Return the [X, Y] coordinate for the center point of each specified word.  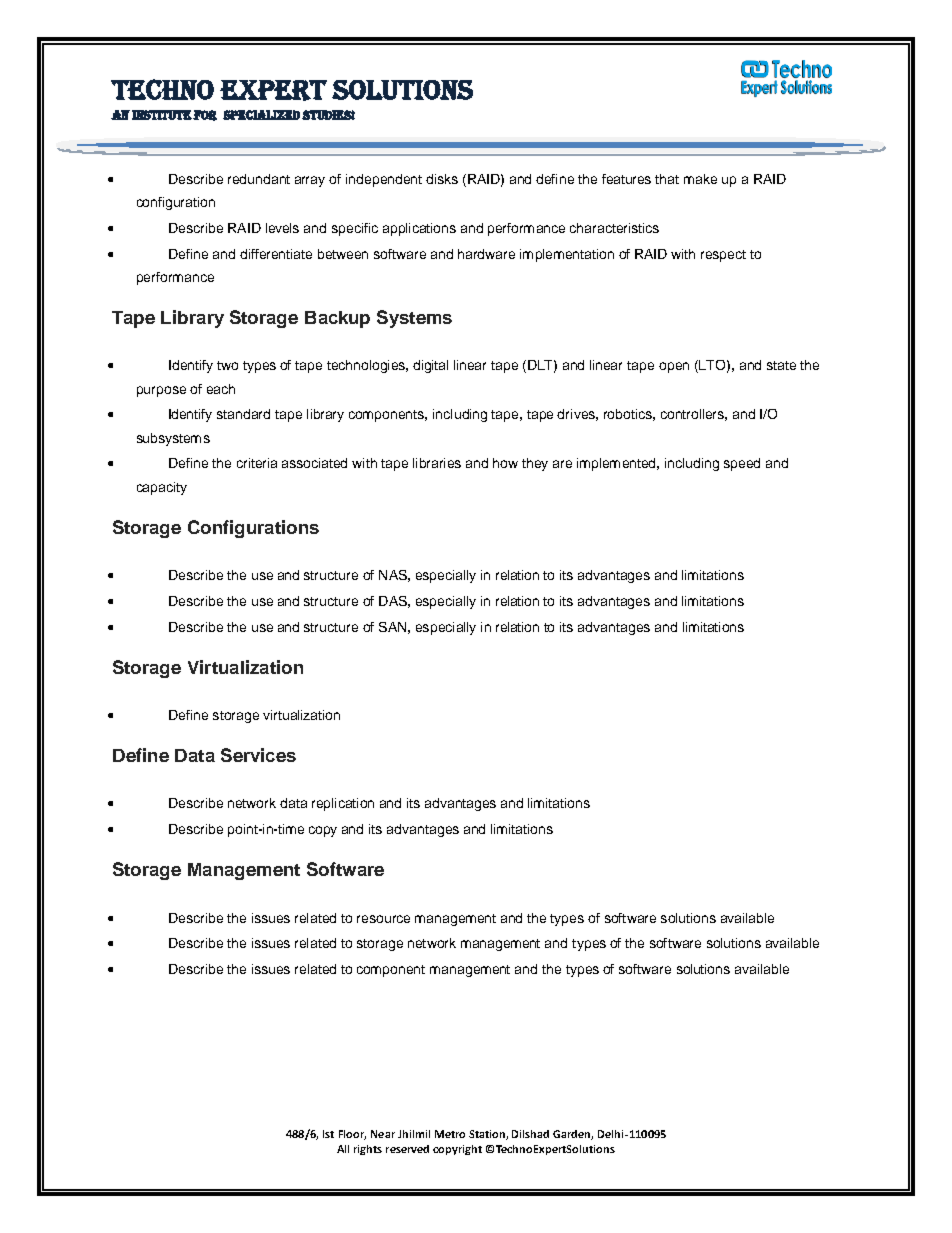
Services [258, 755]
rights [368, 1150]
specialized [261, 115]
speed [742, 464]
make [700, 179]
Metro [450, 1134]
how [505, 463]
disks [442, 179]
